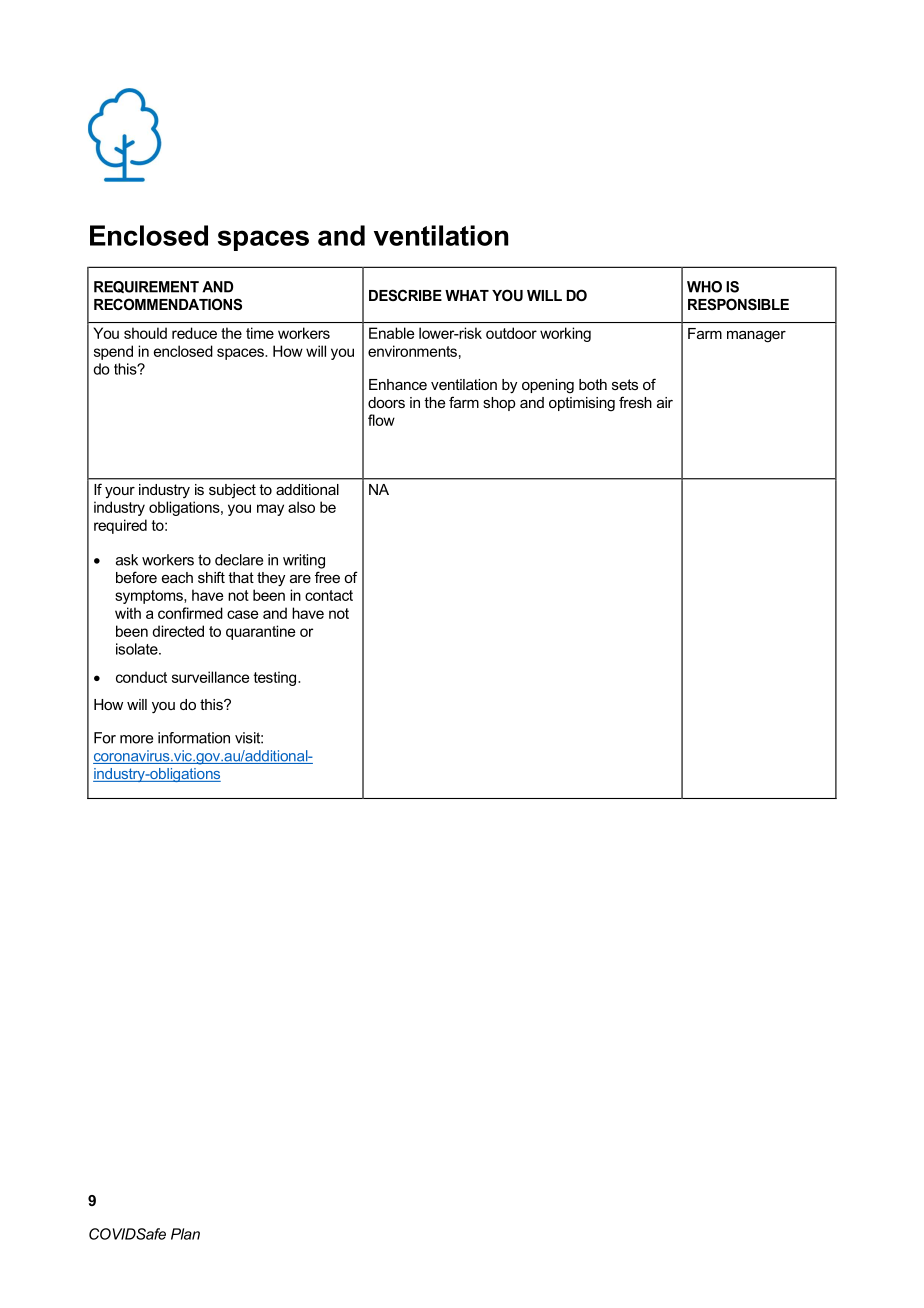 The image size is (924, 1308). I want to click on DESCRIBE, so click(405, 295).
